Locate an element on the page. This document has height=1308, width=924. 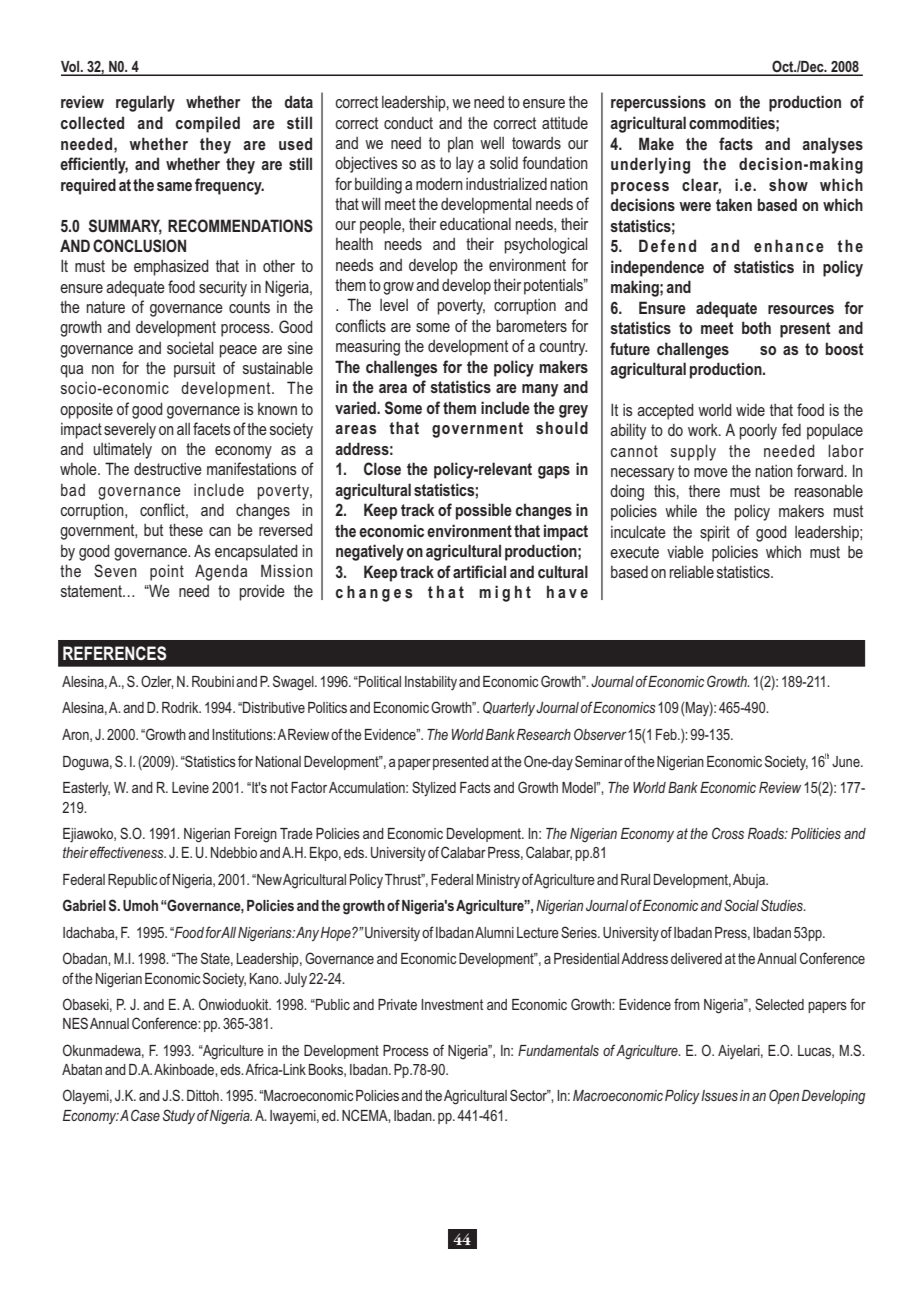
analyses is located at coordinates (832, 145).
